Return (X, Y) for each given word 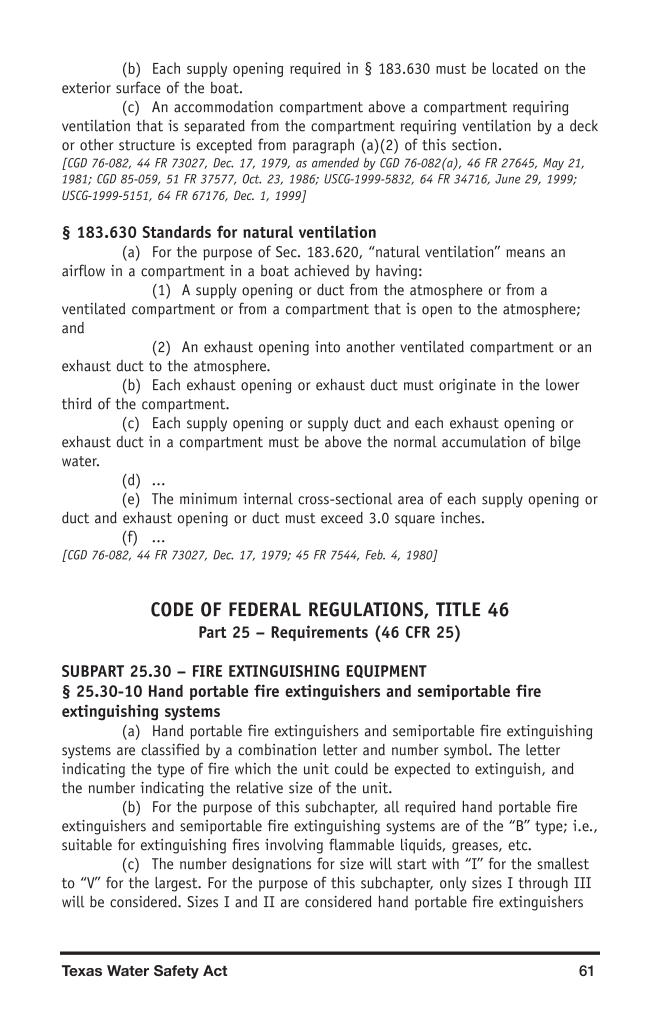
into (327, 347)
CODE (172, 609)
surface (138, 87)
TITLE (458, 609)
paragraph (323, 146)
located (515, 68)
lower (563, 385)
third (77, 403)
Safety (176, 972)
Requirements (319, 633)
